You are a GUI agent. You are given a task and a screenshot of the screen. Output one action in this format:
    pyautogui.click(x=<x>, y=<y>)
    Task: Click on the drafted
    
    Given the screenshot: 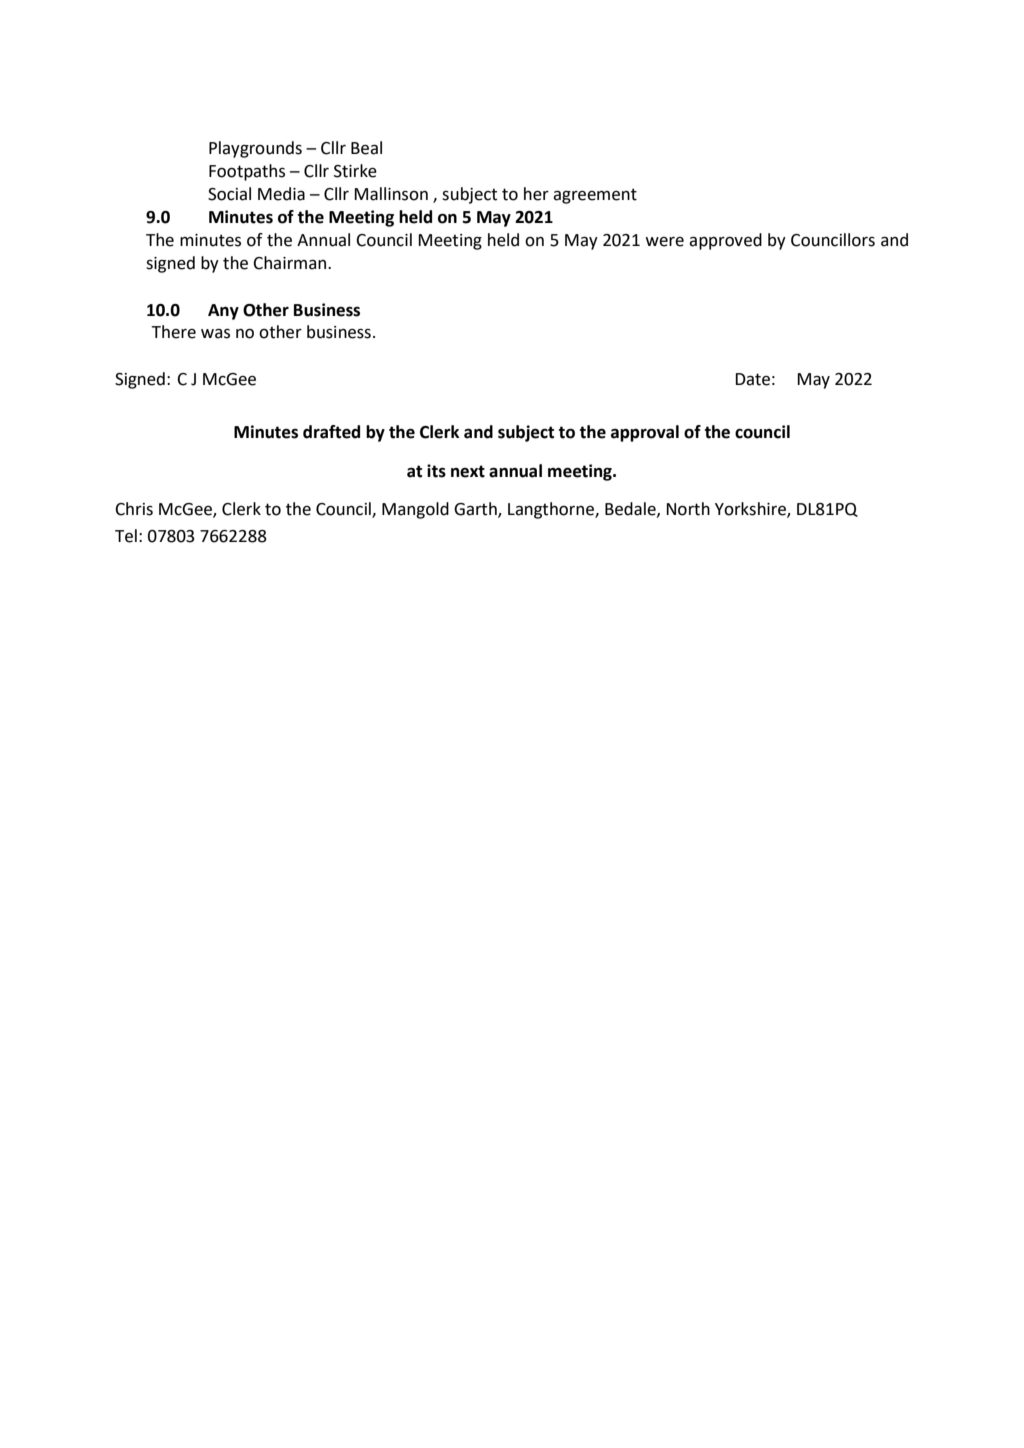 What is the action you would take?
    pyautogui.click(x=331, y=432)
